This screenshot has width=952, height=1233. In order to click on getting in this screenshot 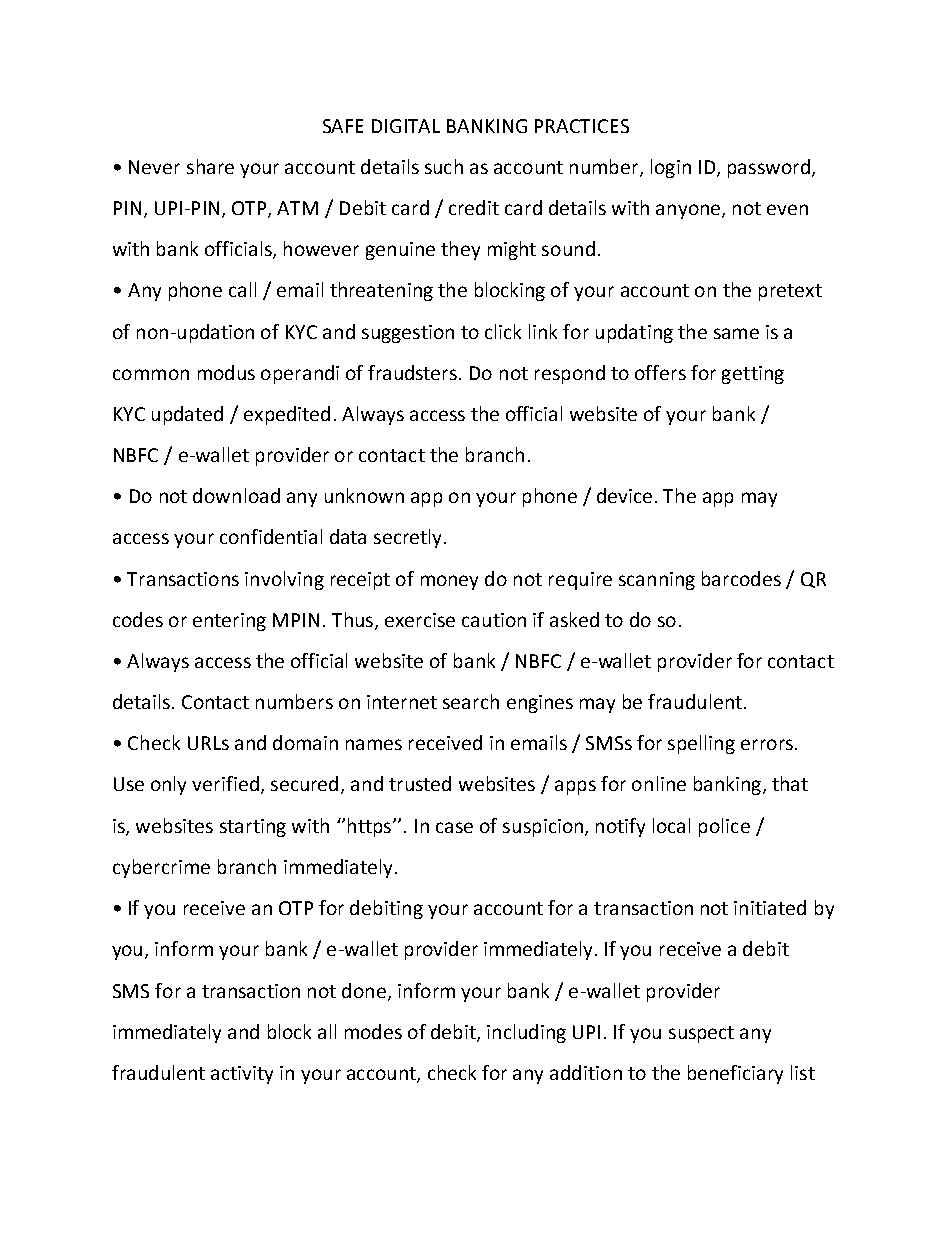, I will do `click(753, 375)`.
